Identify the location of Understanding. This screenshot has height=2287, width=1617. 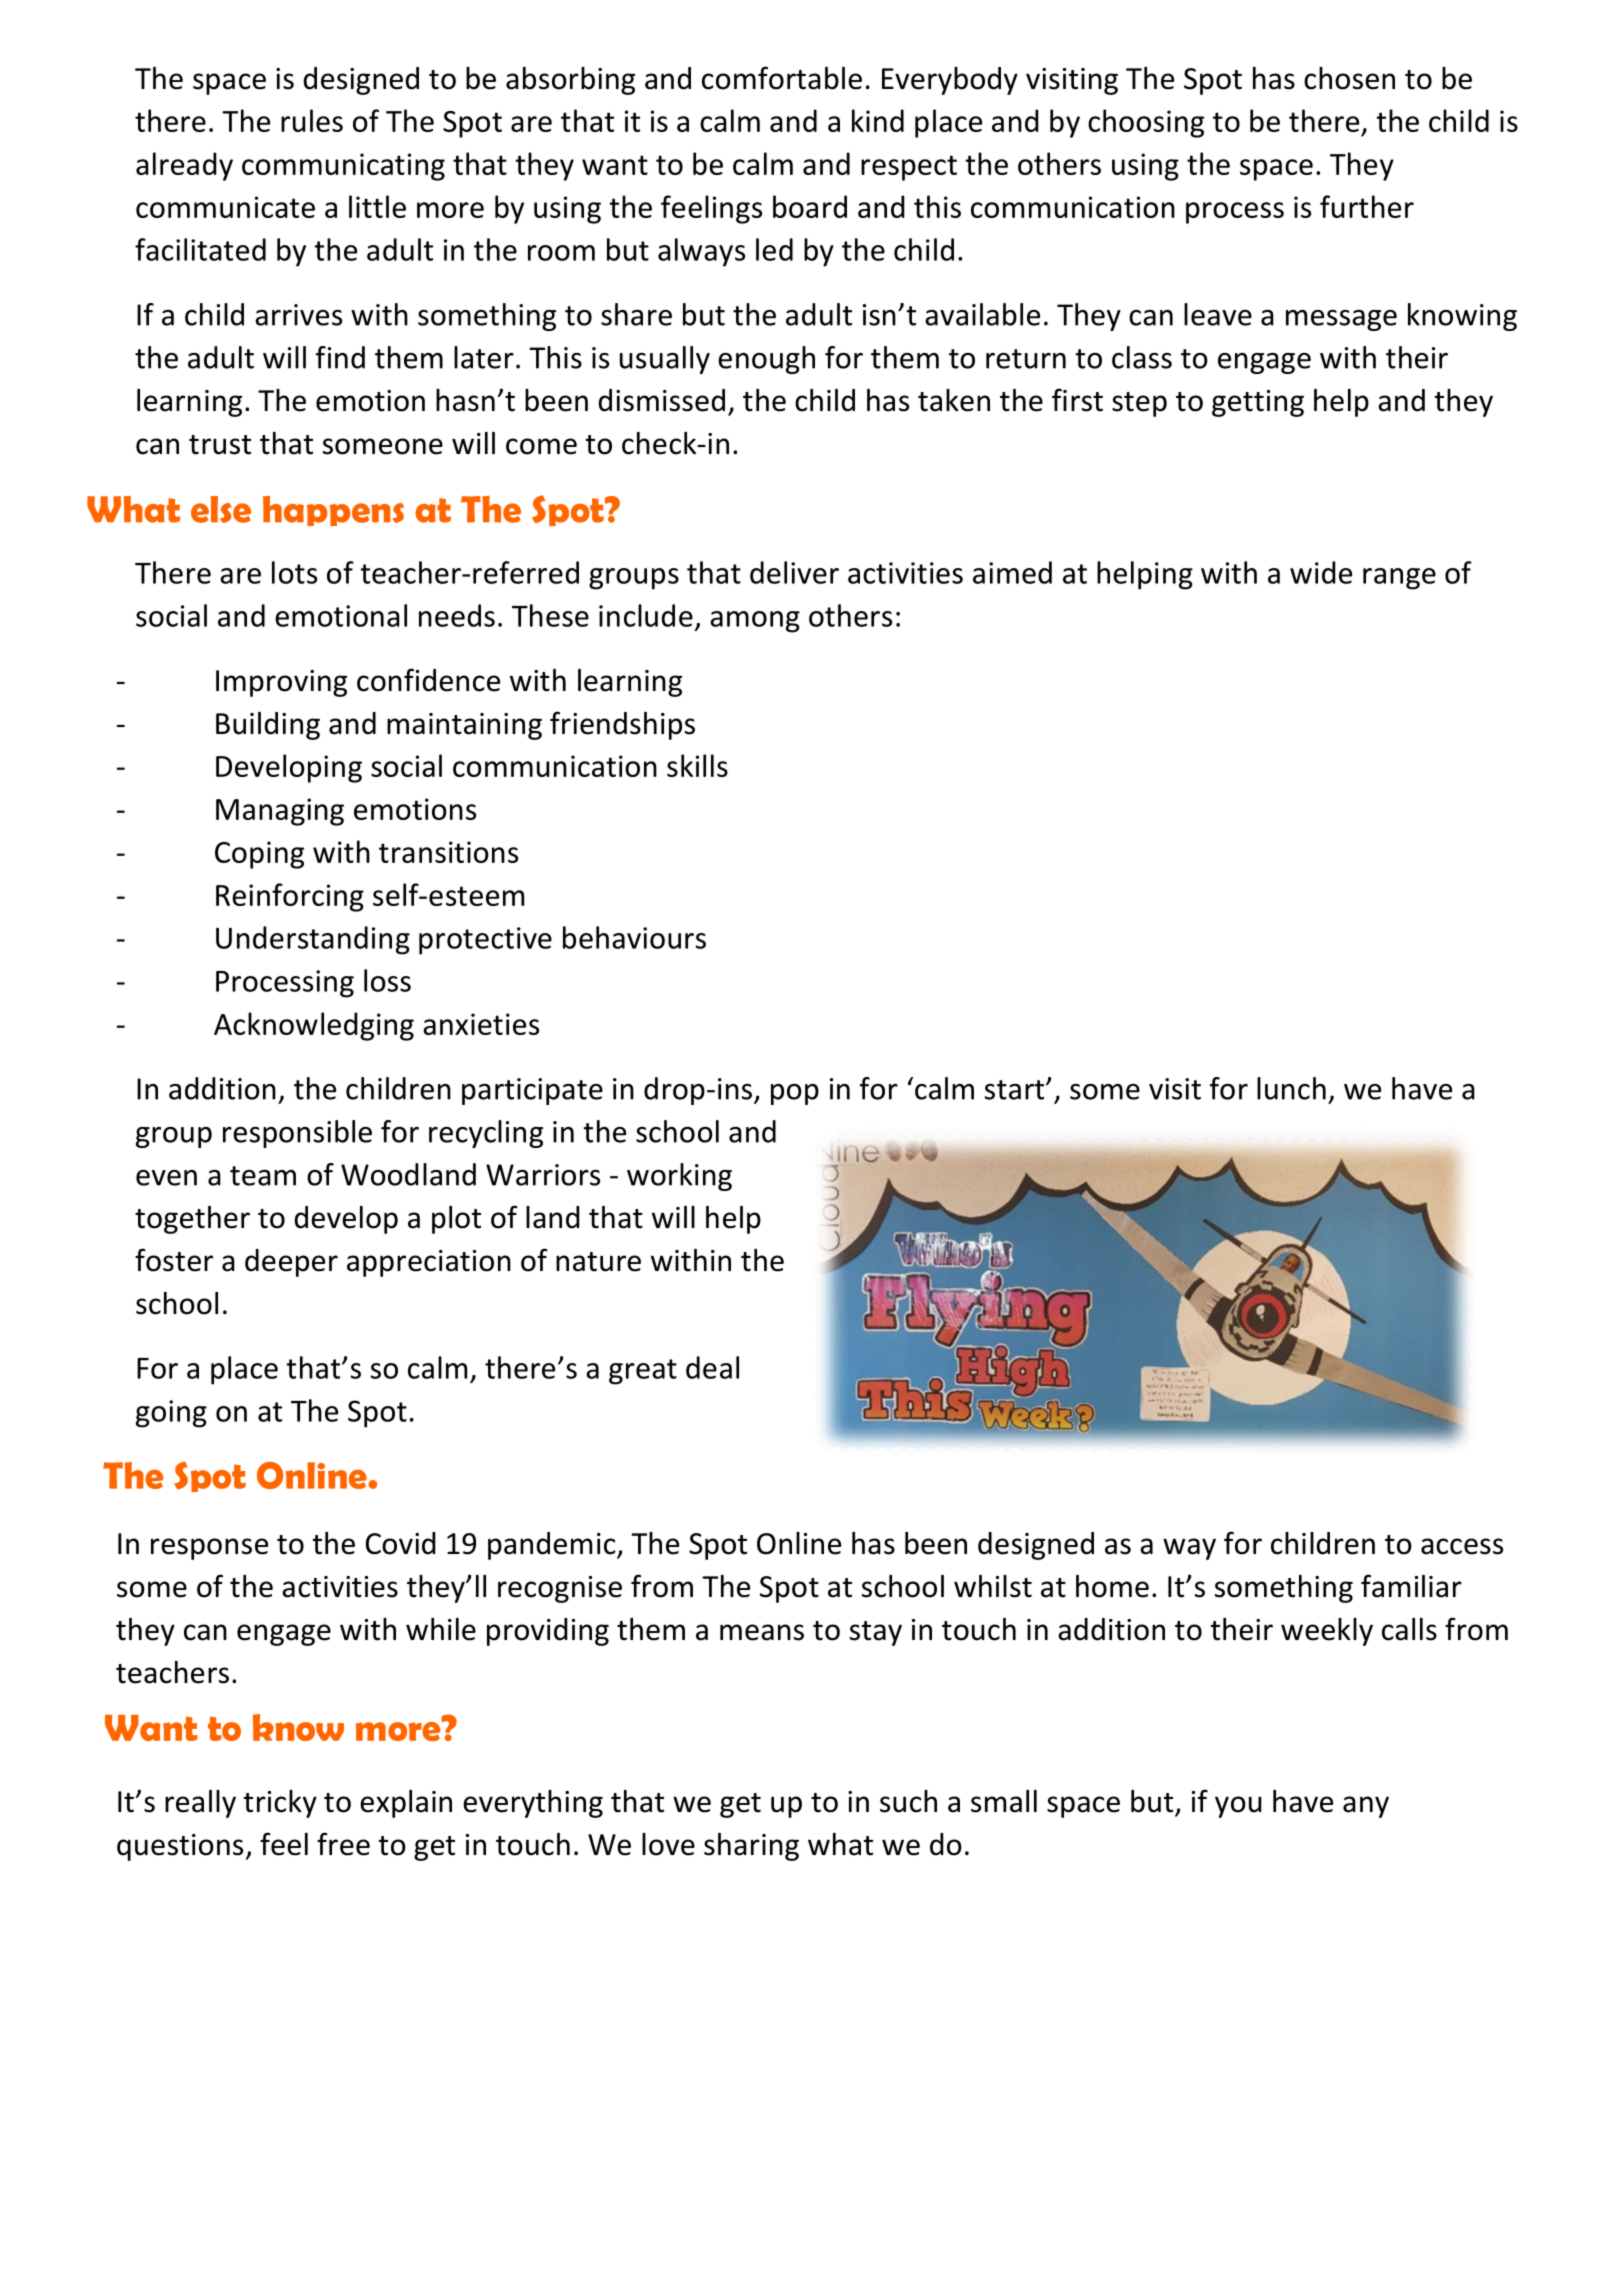
(313, 940).
